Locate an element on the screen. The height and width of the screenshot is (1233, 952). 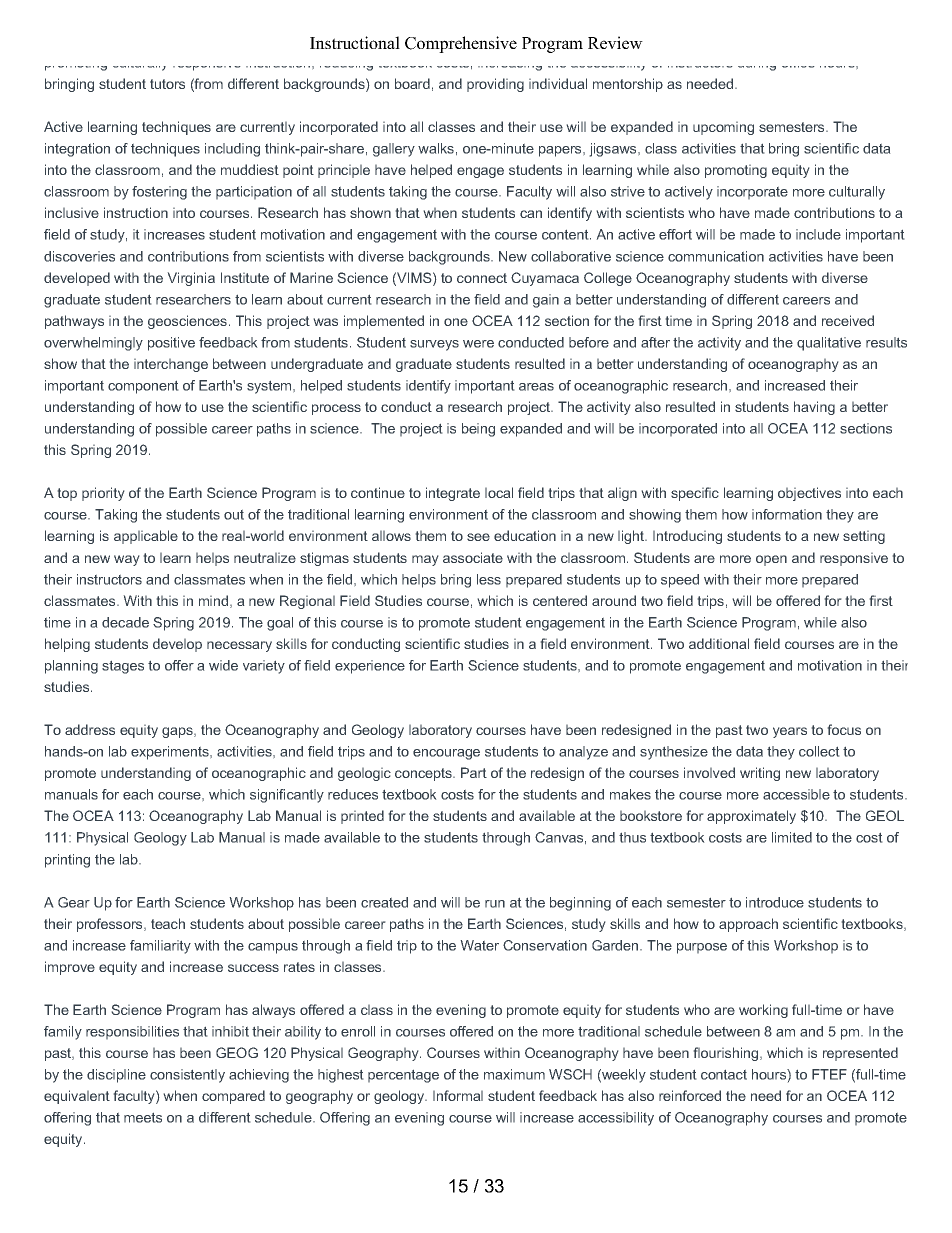
contact is located at coordinates (724, 1074).
